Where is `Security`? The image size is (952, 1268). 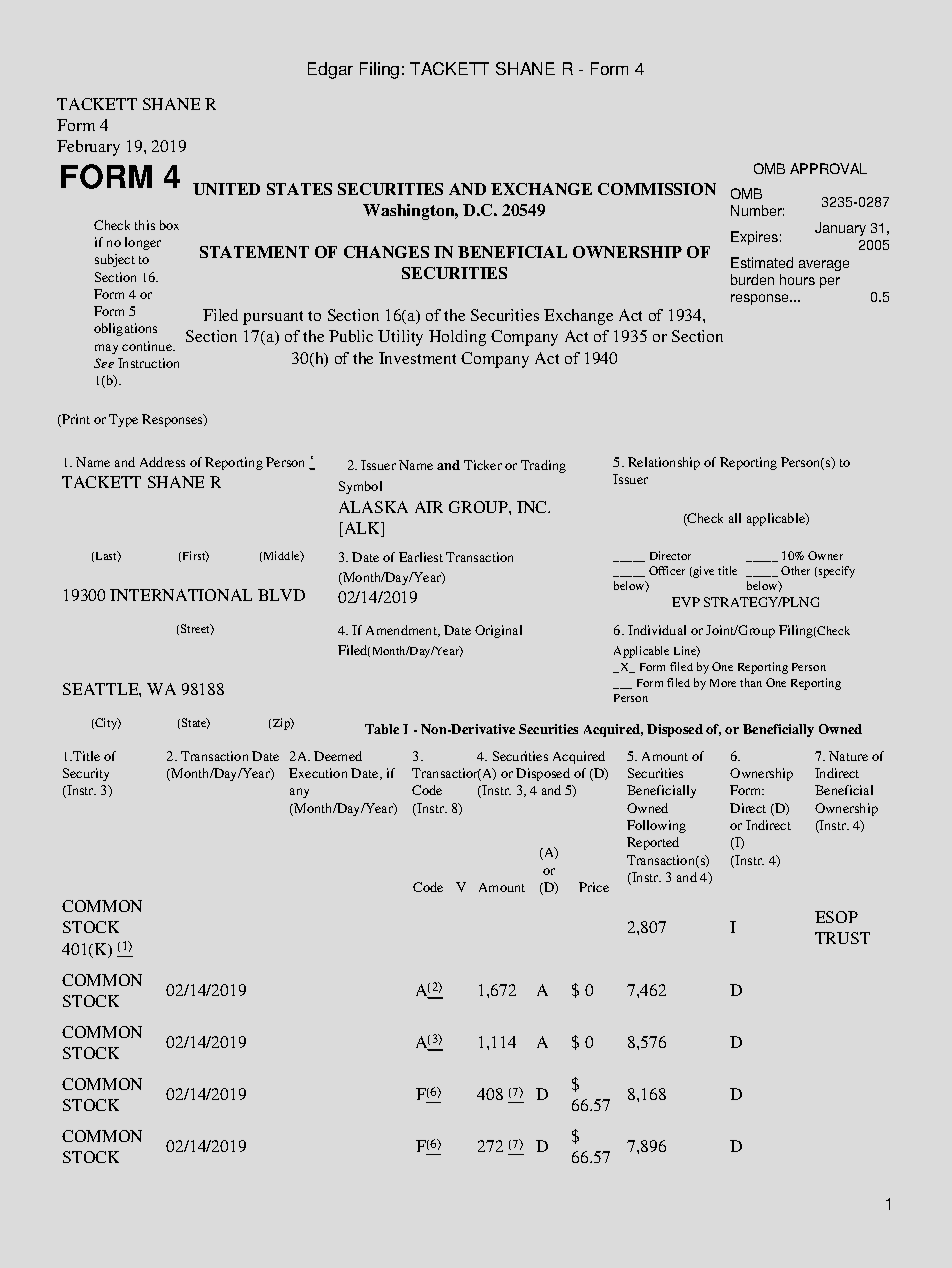
Security is located at coordinates (86, 774).
